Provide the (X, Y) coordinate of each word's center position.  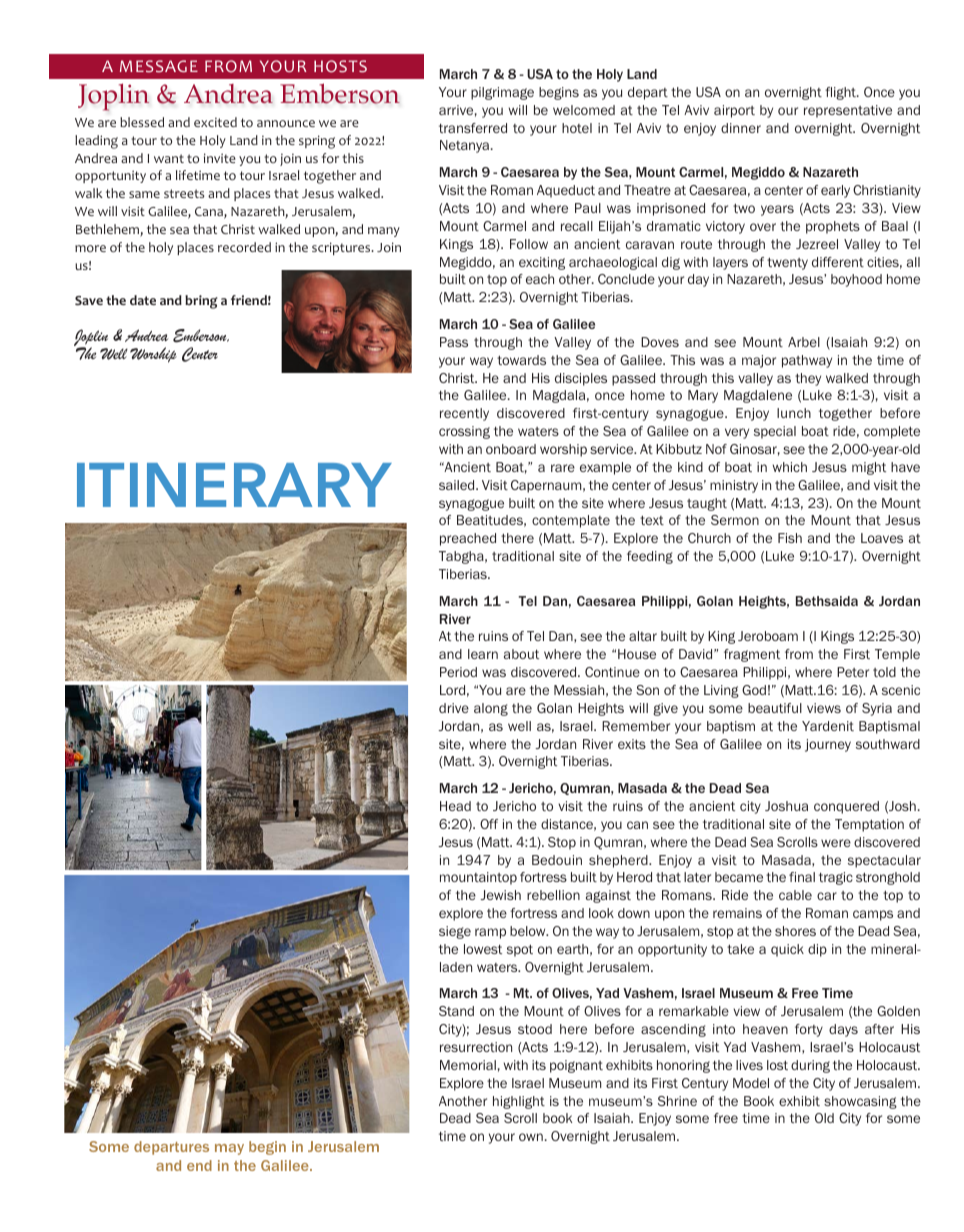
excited (215, 122)
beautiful (775, 708)
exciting (542, 263)
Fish (790, 538)
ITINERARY (234, 485)
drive (454, 708)
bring (201, 302)
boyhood (856, 280)
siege (455, 932)
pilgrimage (502, 93)
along (491, 709)
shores (795, 931)
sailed (458, 485)
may (229, 1149)
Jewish (500, 895)
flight (841, 93)
